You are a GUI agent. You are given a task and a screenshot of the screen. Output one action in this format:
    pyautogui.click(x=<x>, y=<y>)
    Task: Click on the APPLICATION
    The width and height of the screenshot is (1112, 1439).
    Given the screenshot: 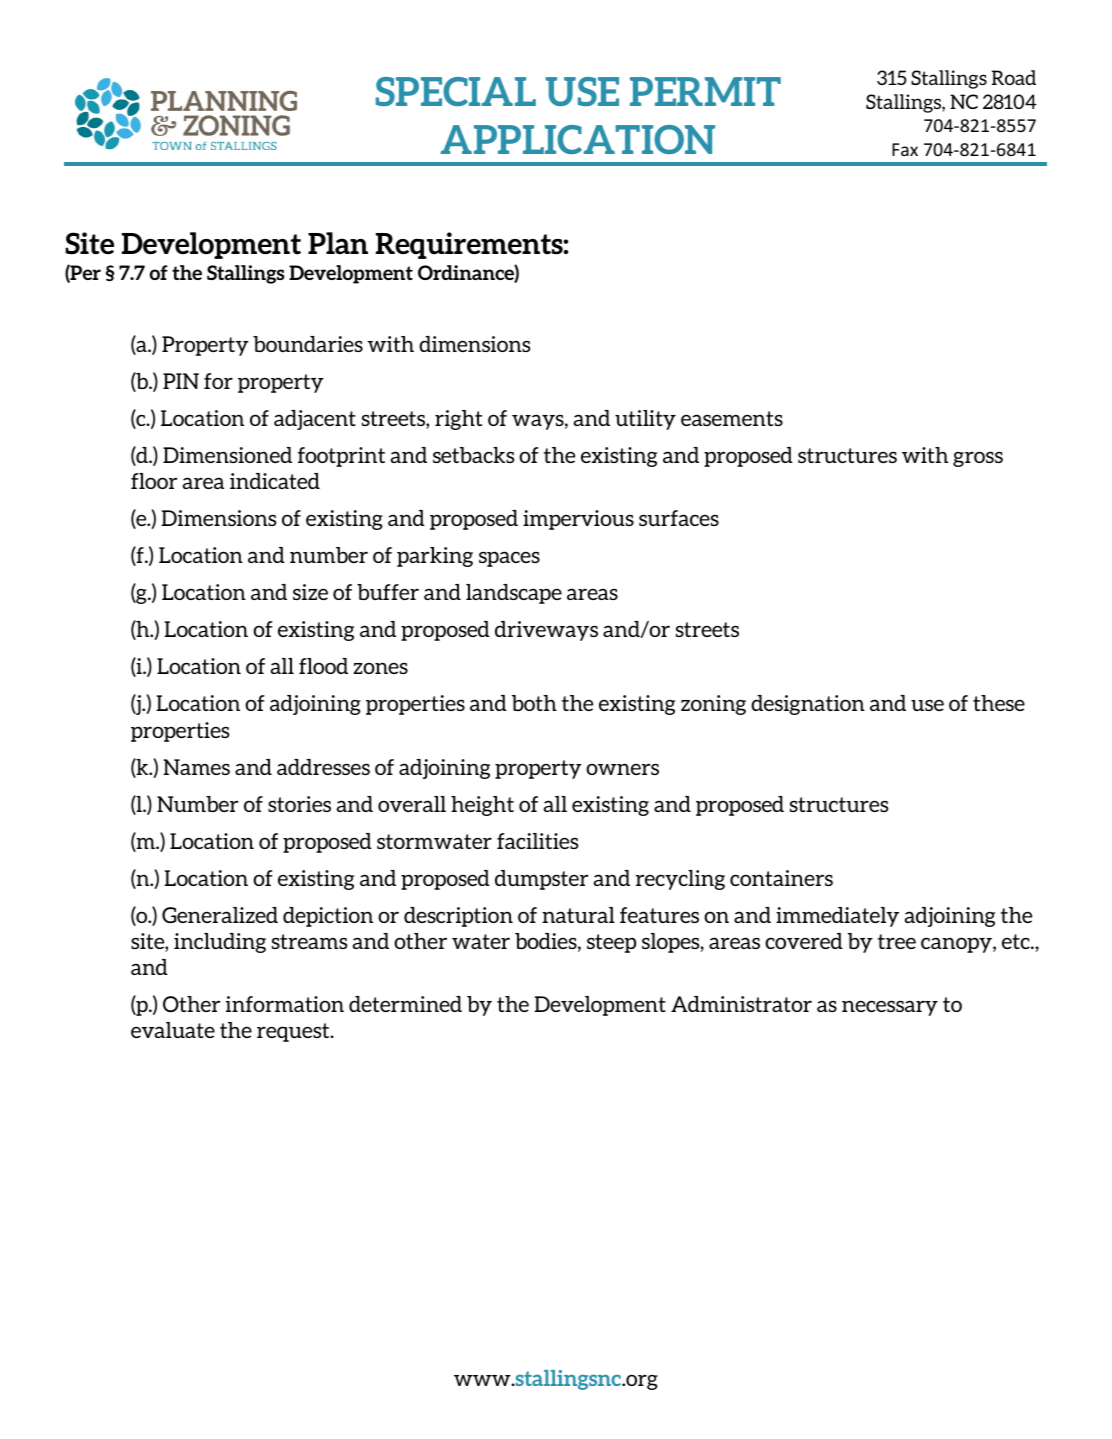 What is the action you would take?
    pyautogui.click(x=578, y=139)
